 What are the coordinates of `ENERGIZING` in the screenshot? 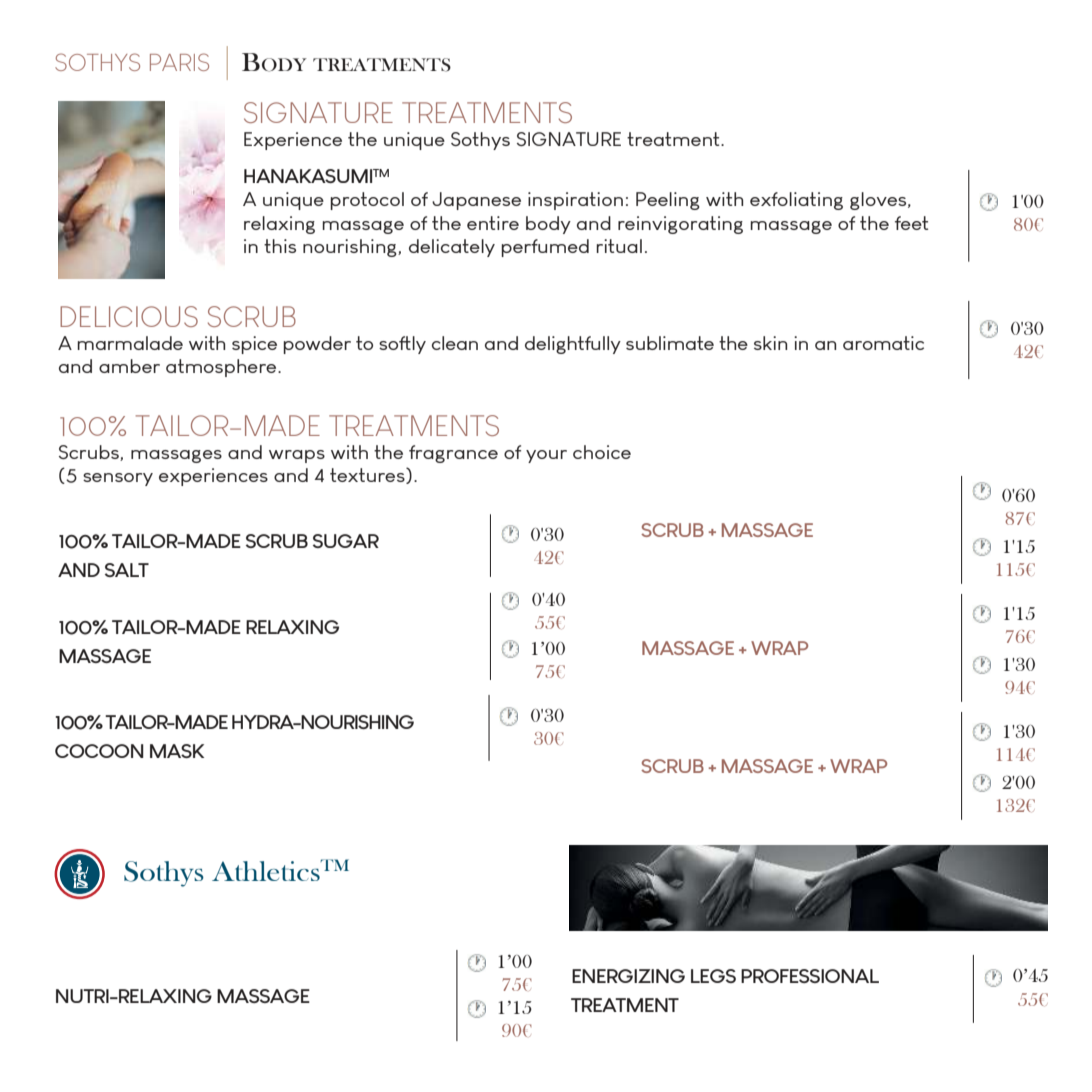 It's located at (628, 976).
